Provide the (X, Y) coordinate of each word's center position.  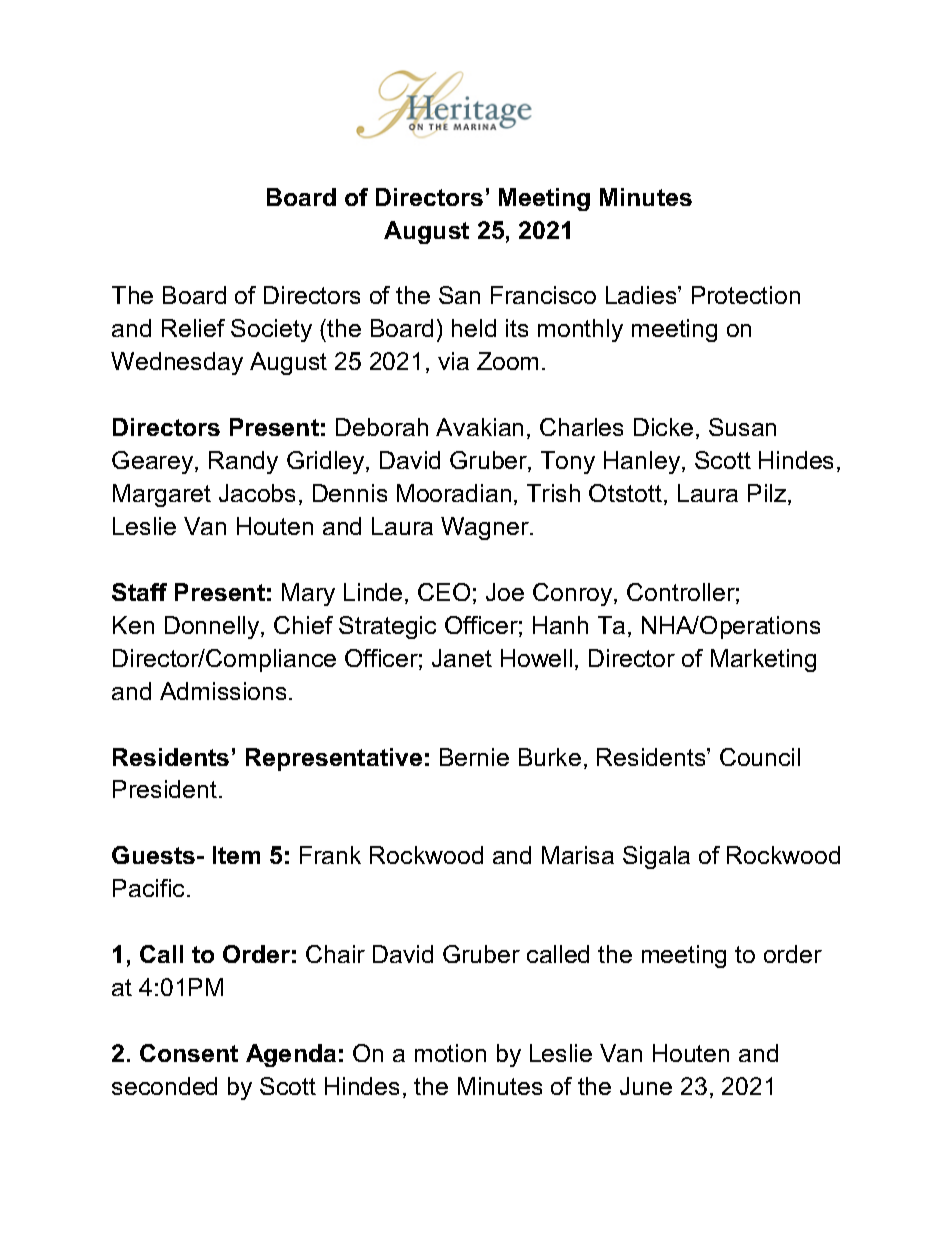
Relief (193, 328)
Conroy (574, 594)
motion (450, 1053)
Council (760, 757)
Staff (139, 592)
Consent (189, 1053)
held (474, 328)
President (165, 789)
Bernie (474, 757)
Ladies (642, 295)
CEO (444, 592)
